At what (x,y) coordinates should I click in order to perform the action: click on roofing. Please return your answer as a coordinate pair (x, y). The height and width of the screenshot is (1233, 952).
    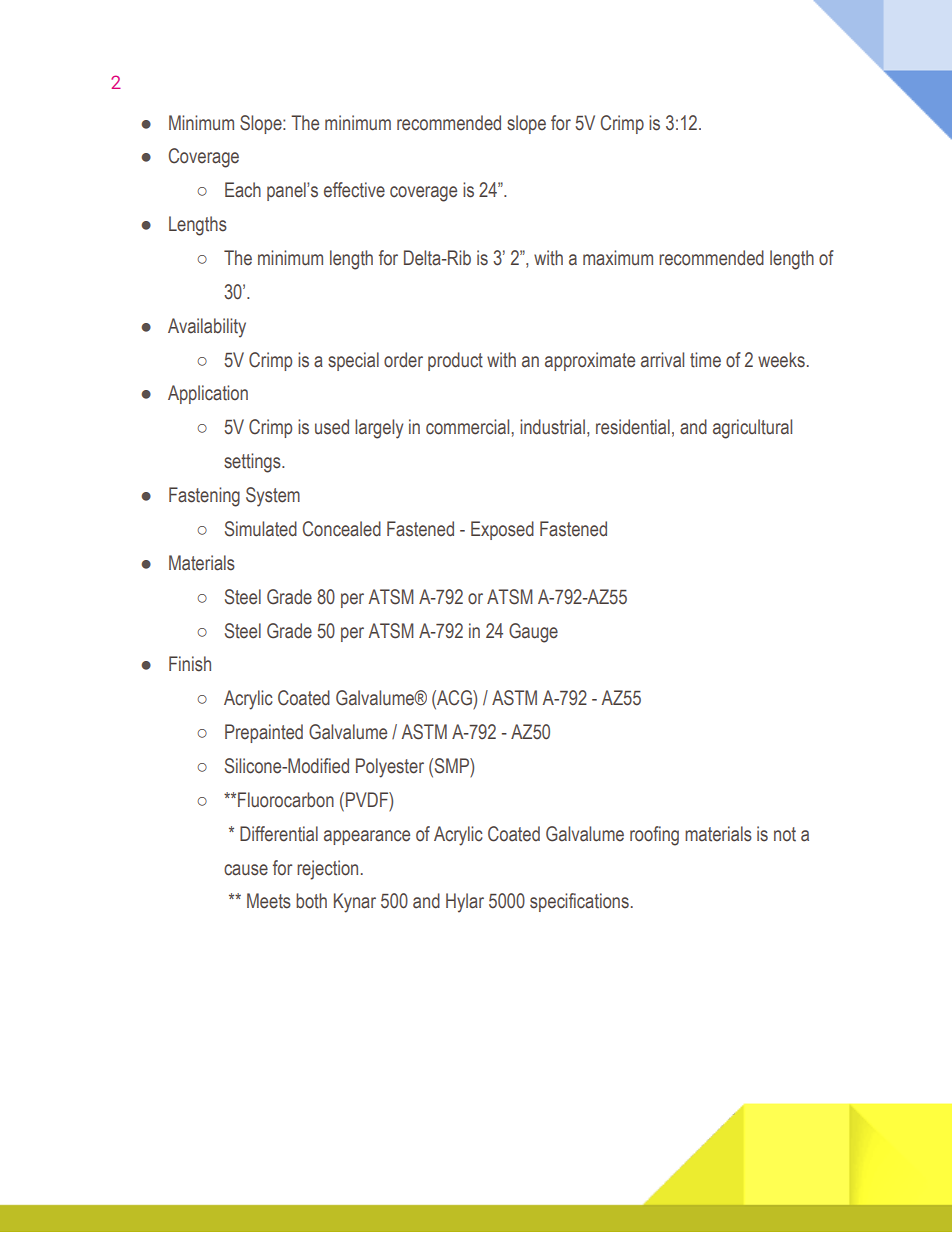
    Looking at the image, I should click on (654, 836).
